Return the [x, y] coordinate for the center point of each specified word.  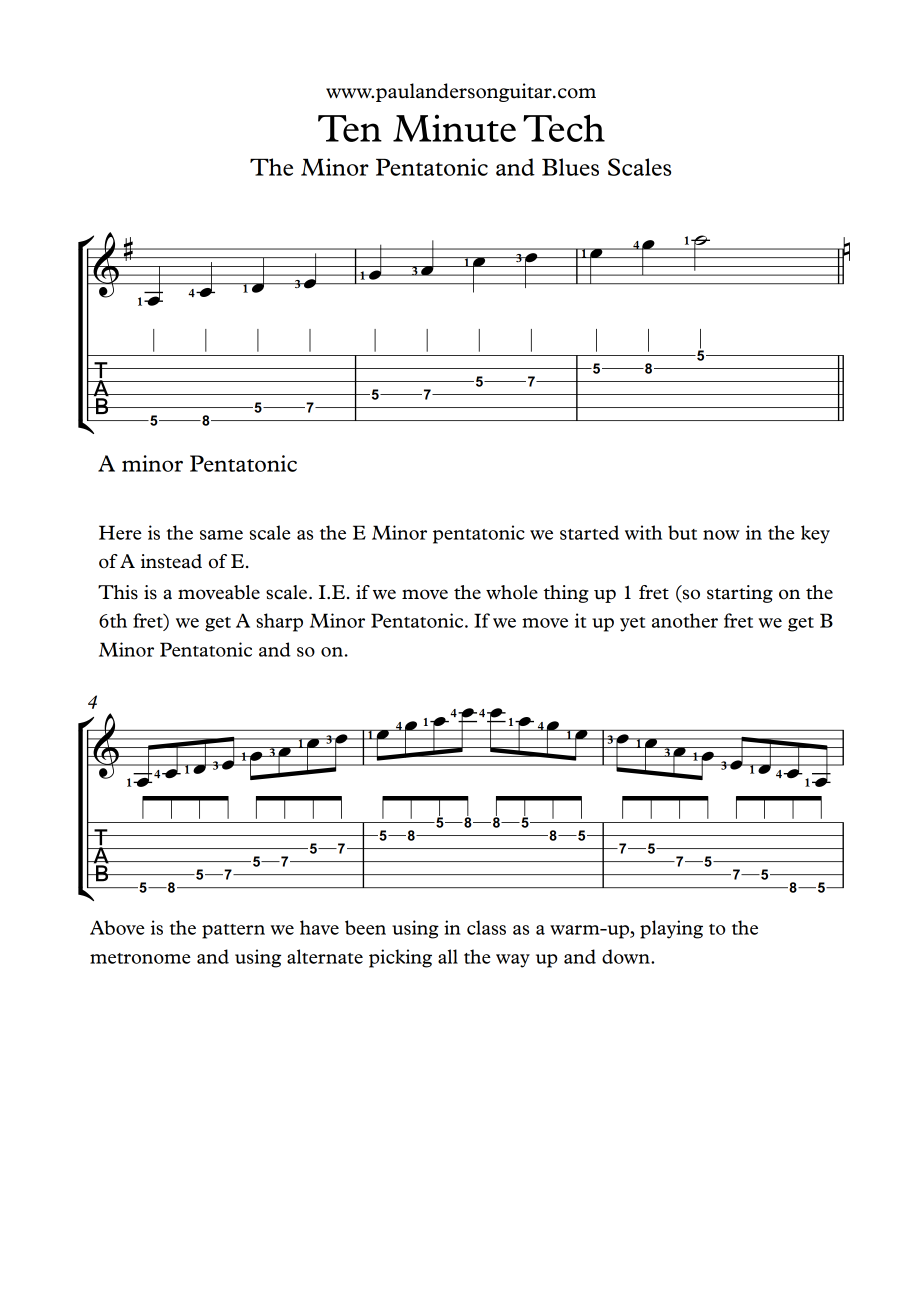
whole [512, 592]
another [685, 620]
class [486, 927]
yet [632, 624]
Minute [454, 128]
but [682, 532]
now [721, 535]
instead [171, 561]
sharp [279, 622]
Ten [350, 128]
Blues [570, 167]
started [589, 532]
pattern [233, 931]
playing [671, 929]
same [221, 535]
